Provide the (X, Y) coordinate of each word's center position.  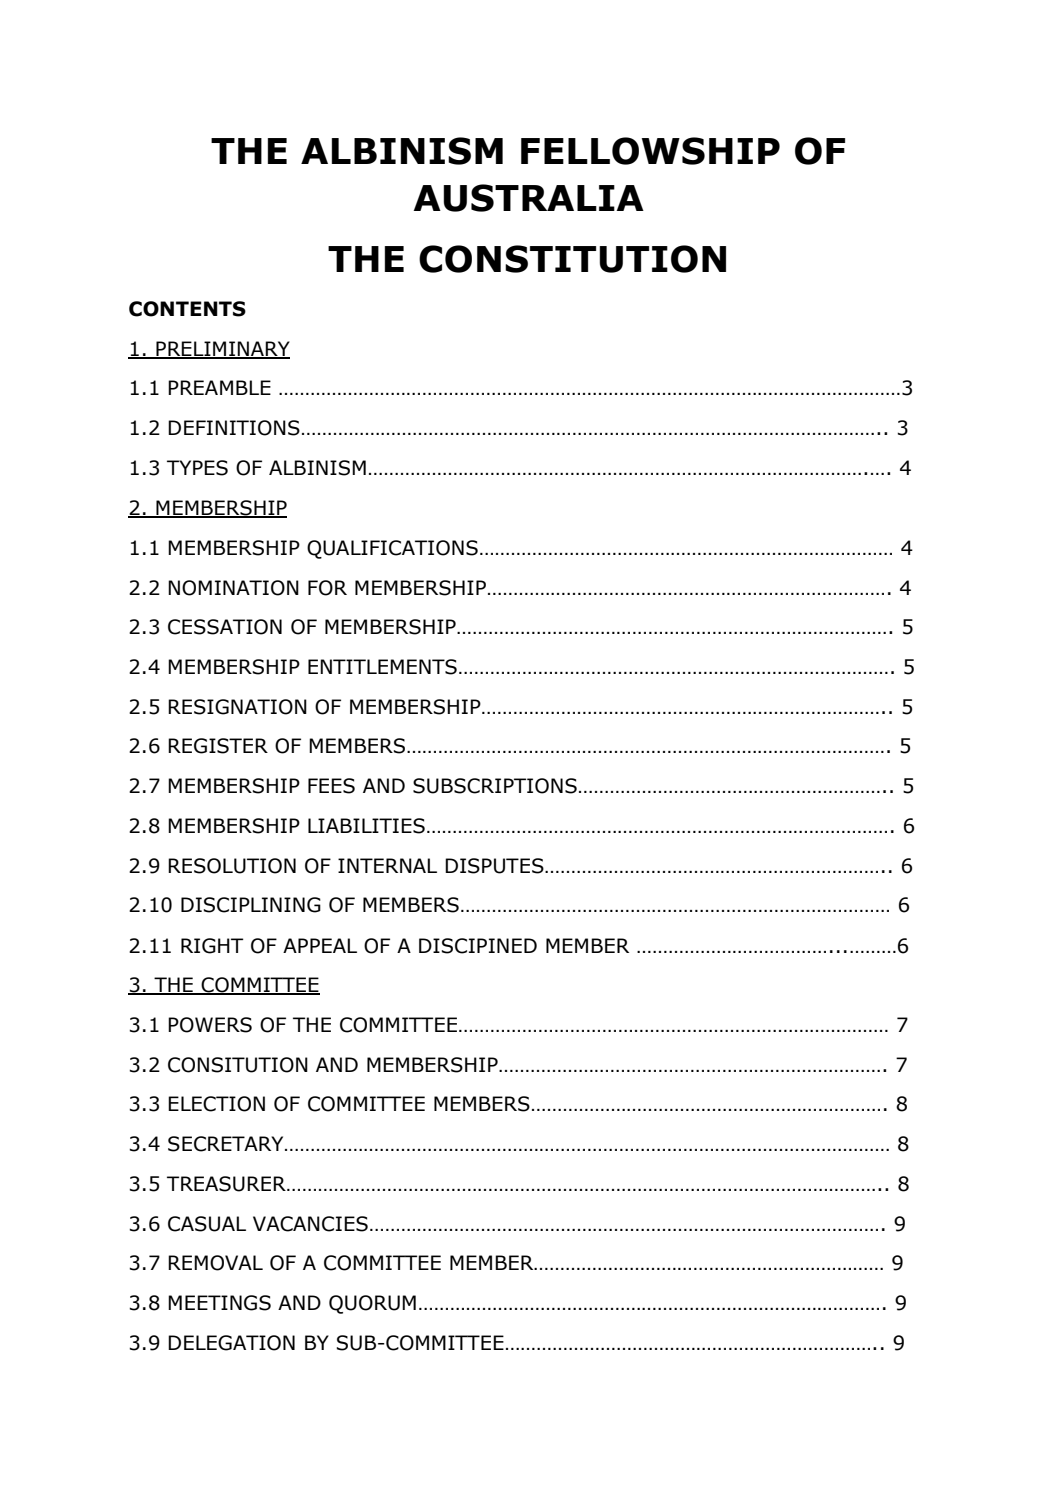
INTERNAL (387, 865)
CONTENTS (187, 309)
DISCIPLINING (251, 905)
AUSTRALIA (528, 198)
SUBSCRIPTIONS (495, 786)
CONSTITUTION (572, 259)
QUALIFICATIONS (392, 549)
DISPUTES (495, 866)
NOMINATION (233, 588)
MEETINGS (219, 1303)
